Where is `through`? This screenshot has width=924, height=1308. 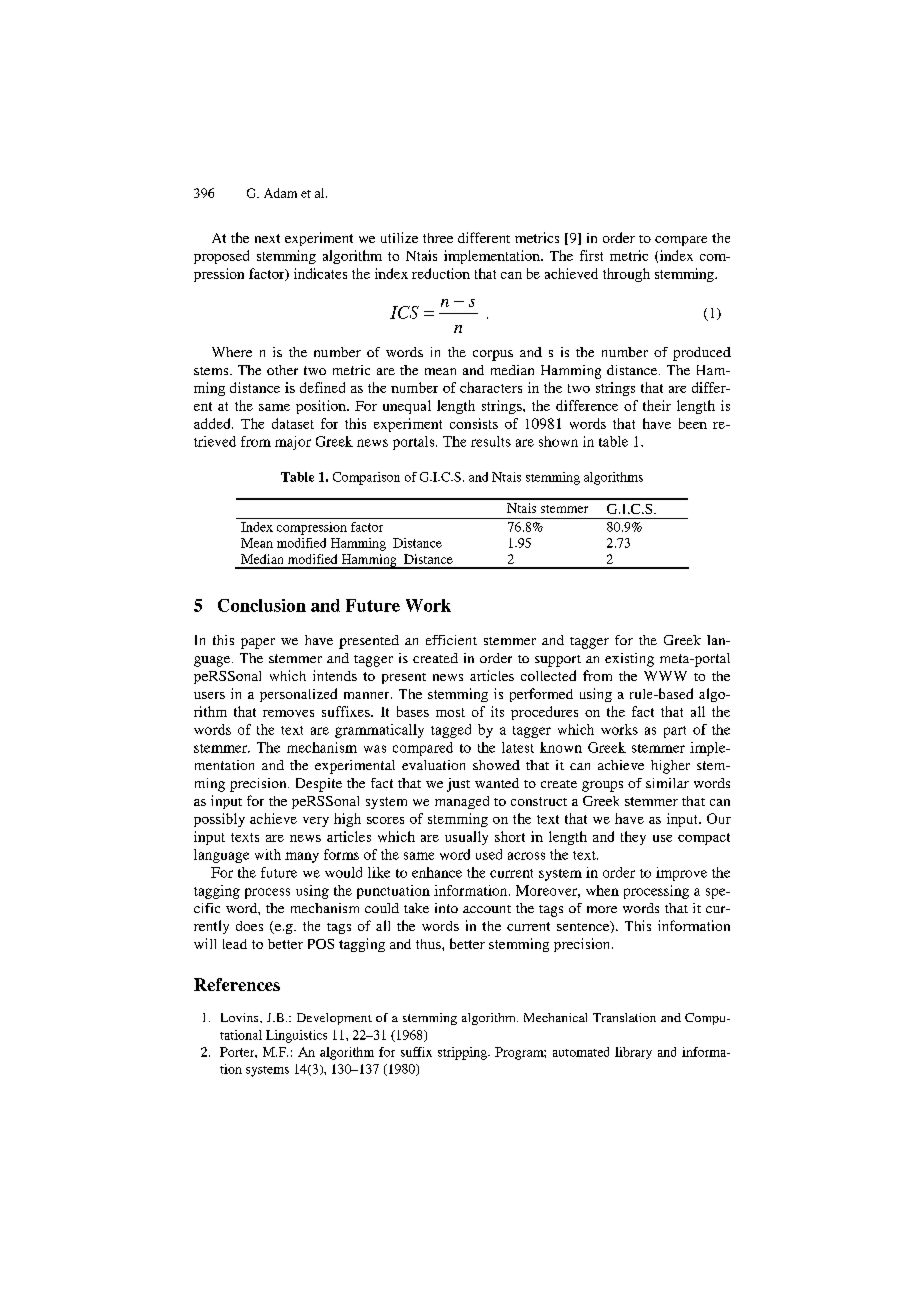
through is located at coordinates (626, 275).
